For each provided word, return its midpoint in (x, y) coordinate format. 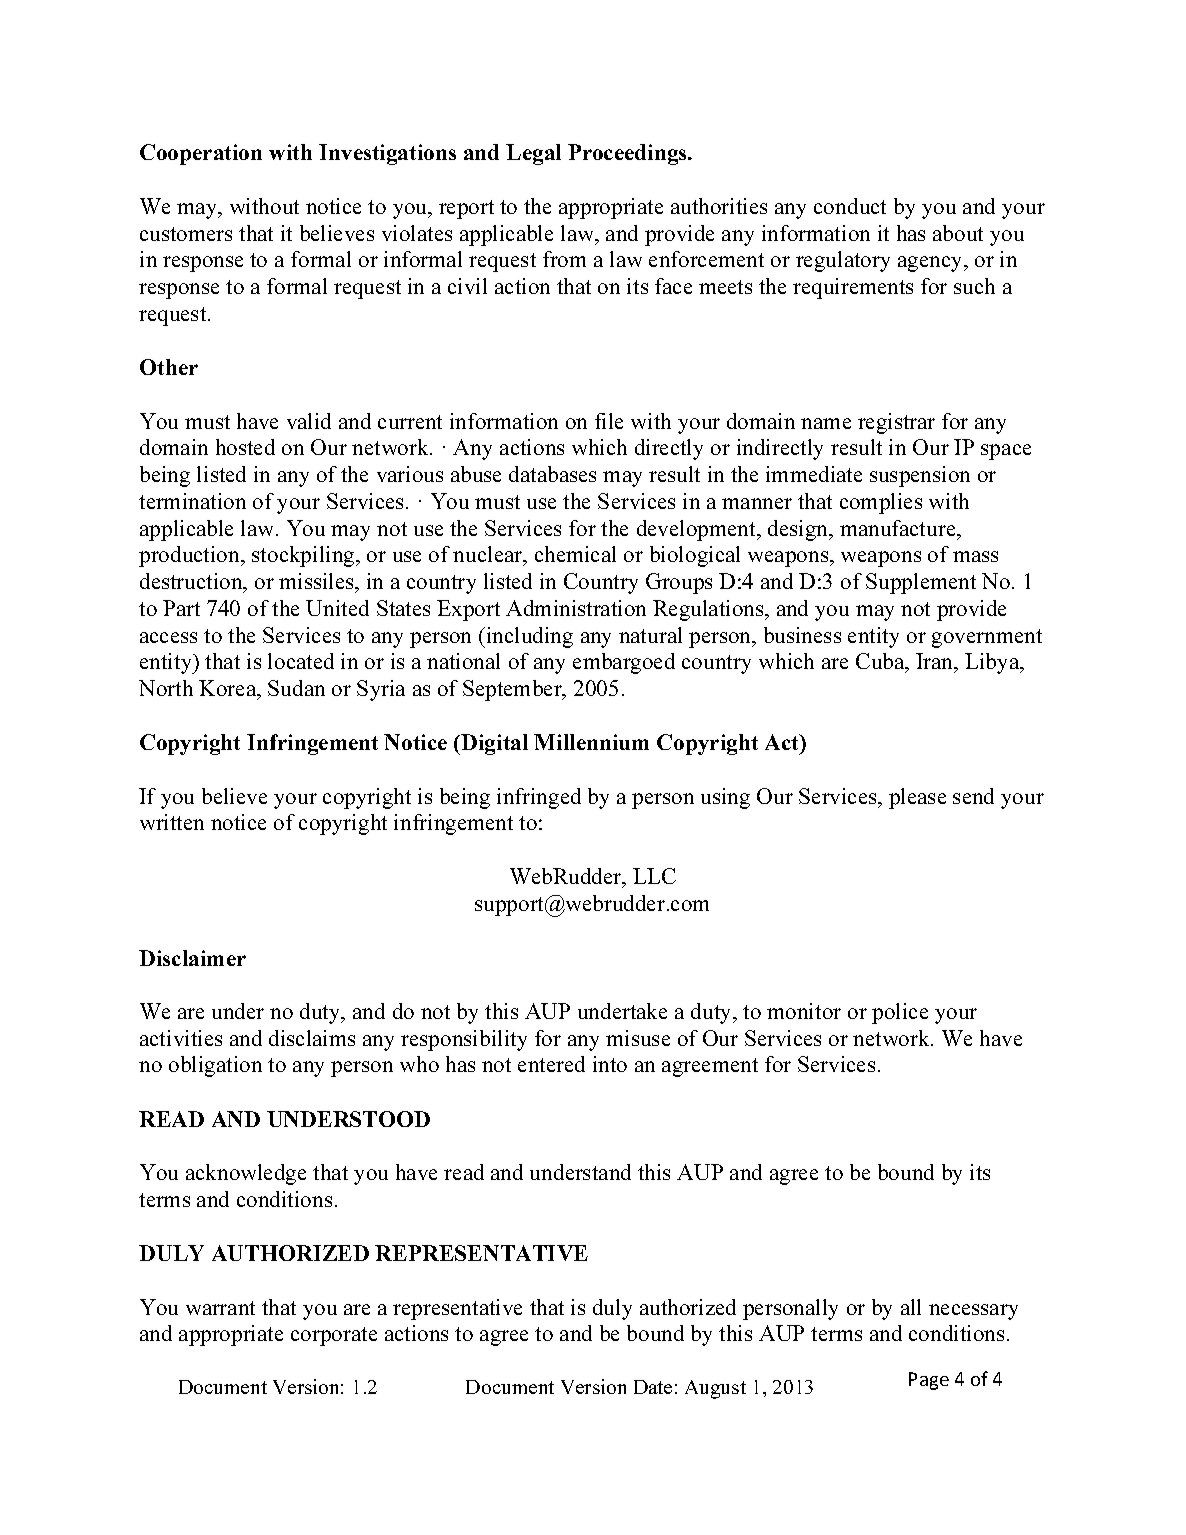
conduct (850, 206)
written (172, 822)
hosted (245, 447)
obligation (215, 1066)
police (900, 1013)
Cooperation (201, 154)
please (917, 798)
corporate (334, 1336)
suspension (920, 476)
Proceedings (628, 154)
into (610, 1064)
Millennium (591, 742)
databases (552, 474)
